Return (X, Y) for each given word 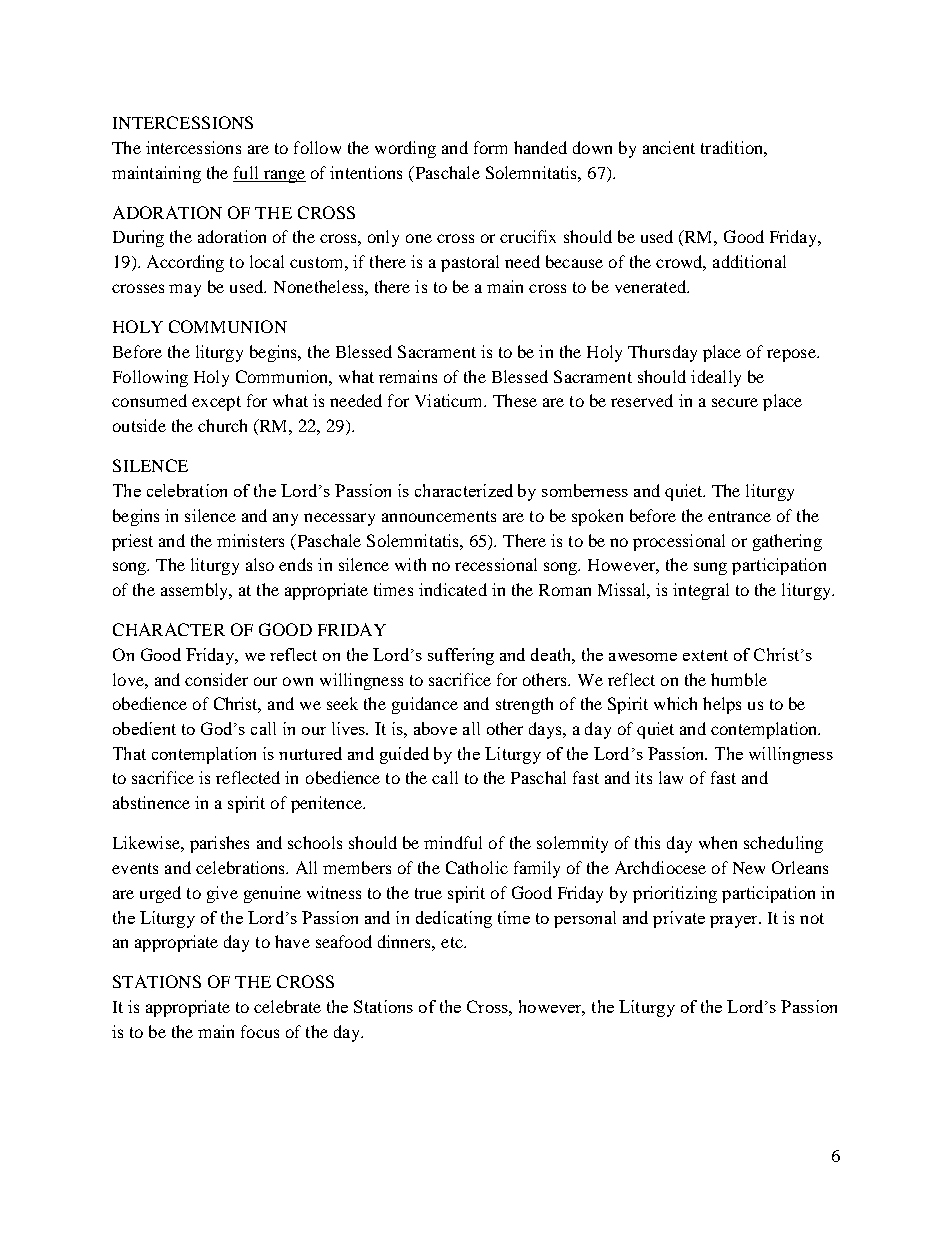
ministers (250, 540)
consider (216, 679)
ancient (669, 147)
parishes (219, 844)
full (246, 172)
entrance (739, 516)
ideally (716, 378)
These (515, 400)
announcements (439, 516)
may (185, 290)
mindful (453, 842)
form (490, 147)
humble (739, 679)
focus (260, 1031)
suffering (461, 656)
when (718, 842)
